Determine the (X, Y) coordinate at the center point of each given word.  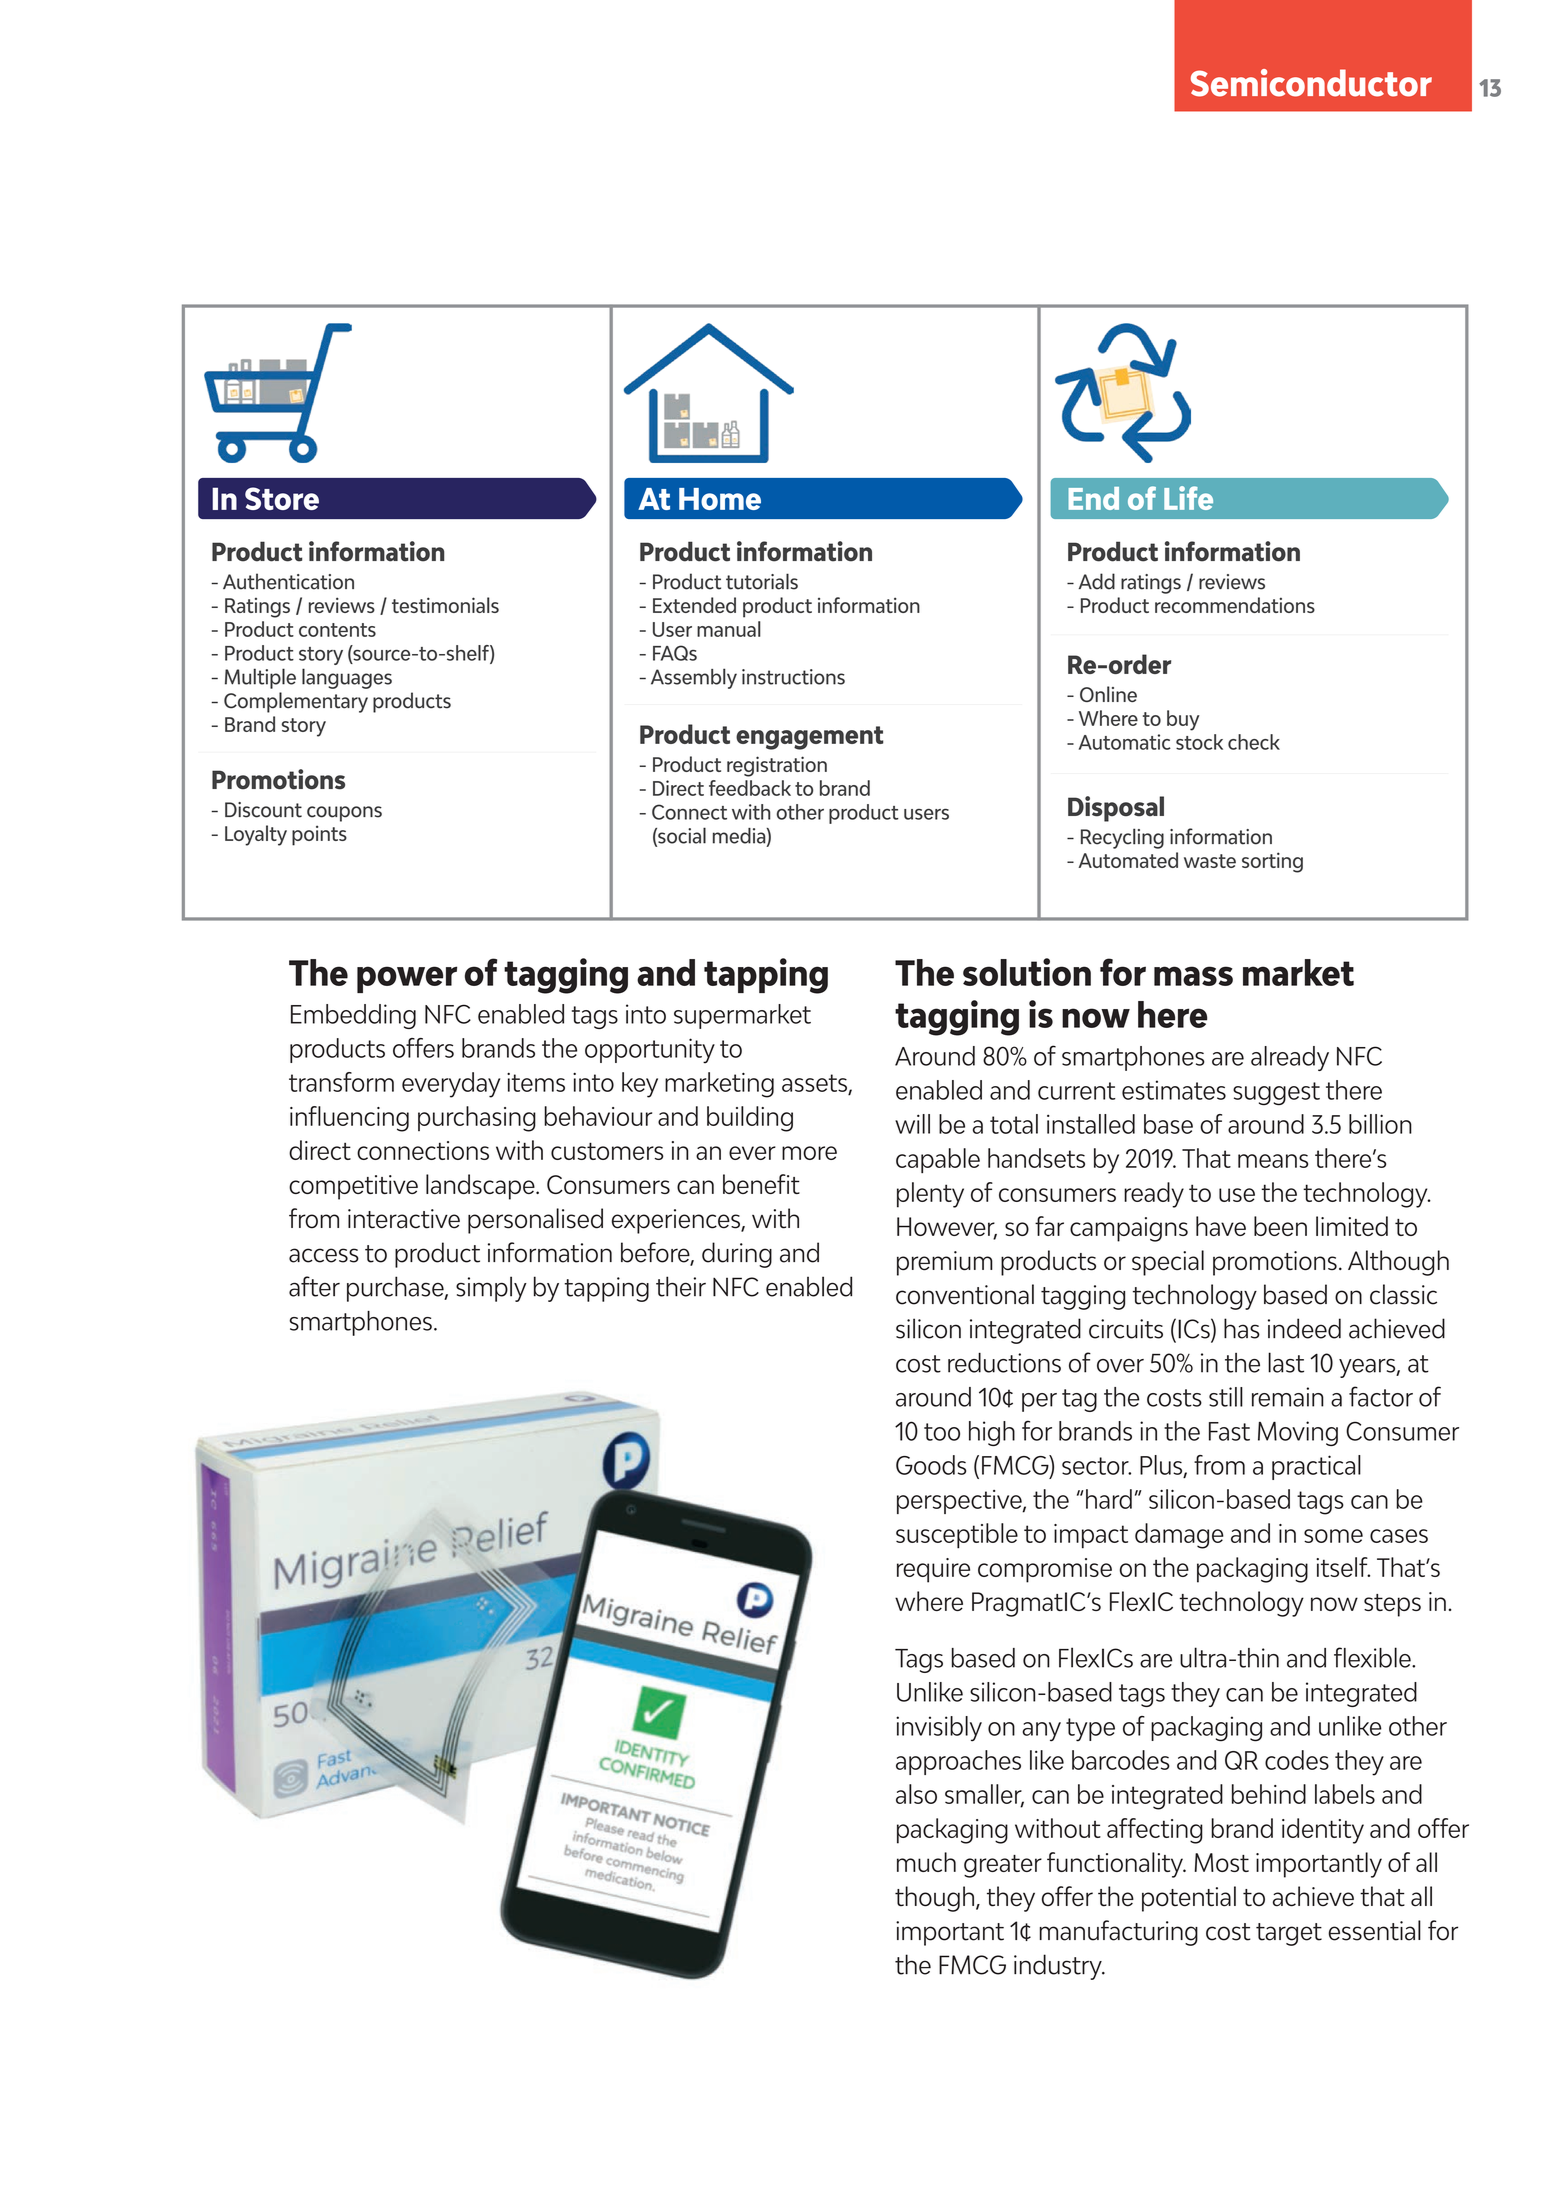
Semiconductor (1311, 83)
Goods (931, 1465)
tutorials (762, 581)
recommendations (1235, 605)
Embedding (353, 1016)
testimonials (445, 605)
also (916, 1794)
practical (1316, 1467)
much (926, 1862)
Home (720, 499)
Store (282, 498)
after (314, 1286)
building (750, 1119)
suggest (1276, 1094)
